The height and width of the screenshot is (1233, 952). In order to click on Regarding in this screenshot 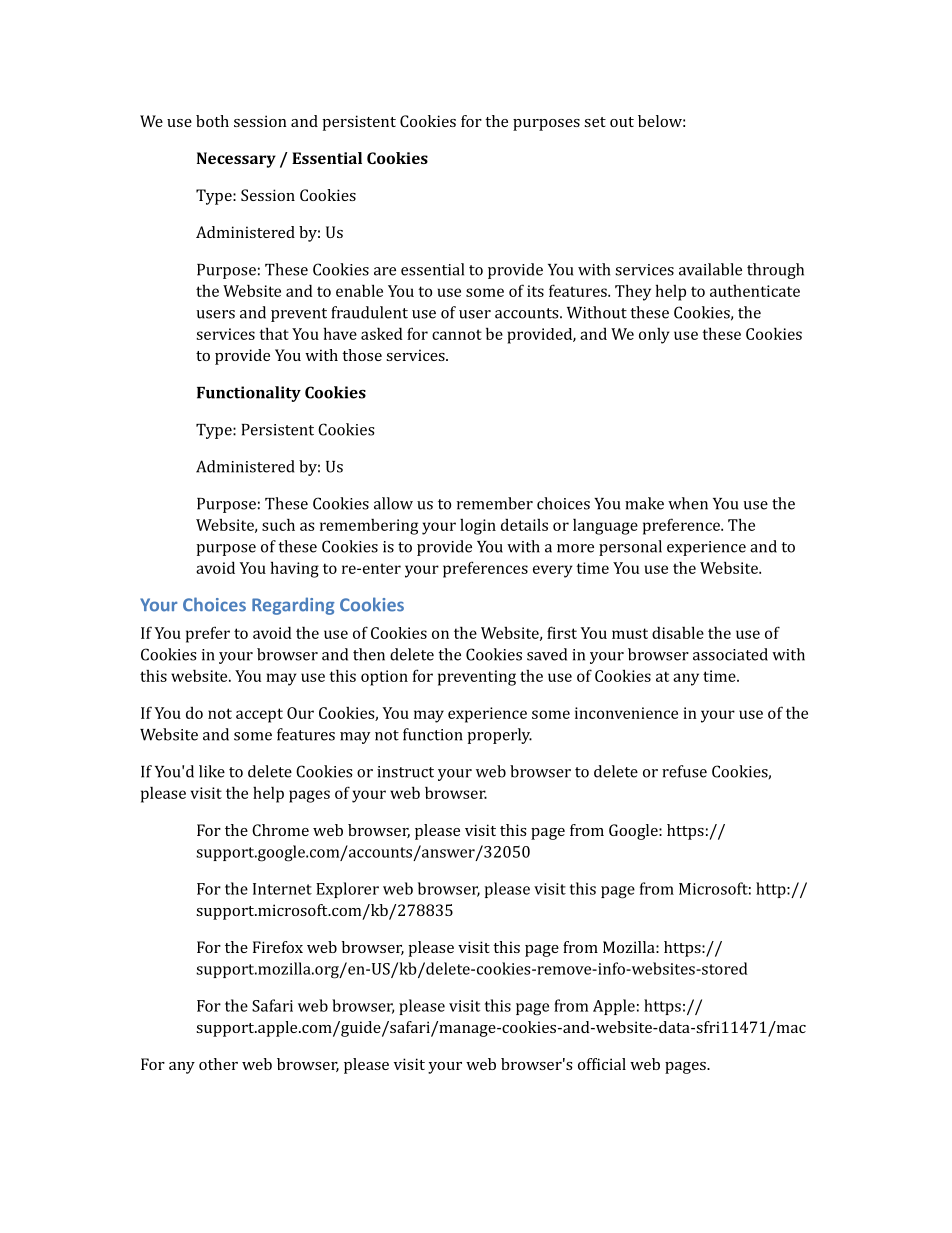, I will do `click(293, 606)`.
